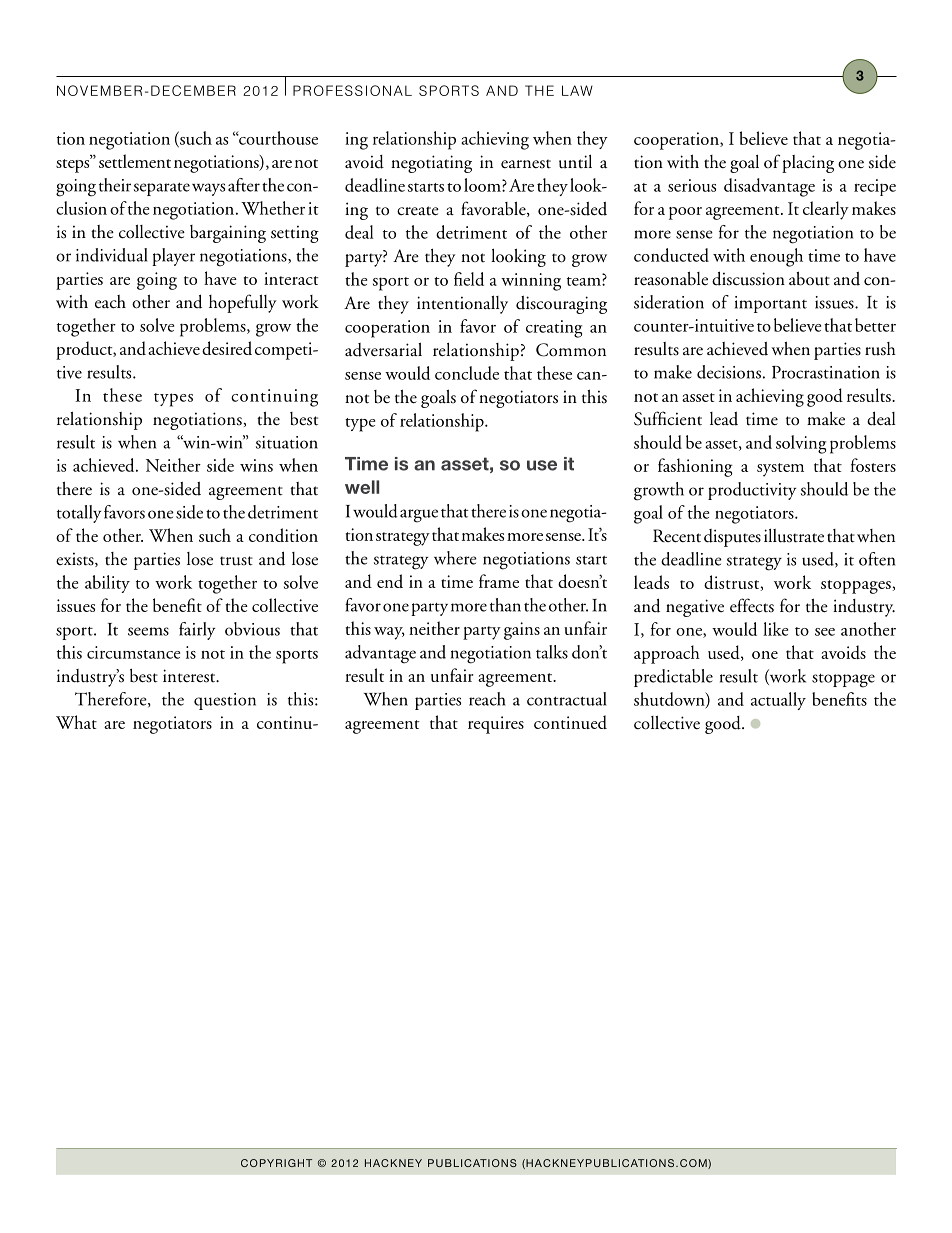  I want to click on solving, so click(801, 444).
